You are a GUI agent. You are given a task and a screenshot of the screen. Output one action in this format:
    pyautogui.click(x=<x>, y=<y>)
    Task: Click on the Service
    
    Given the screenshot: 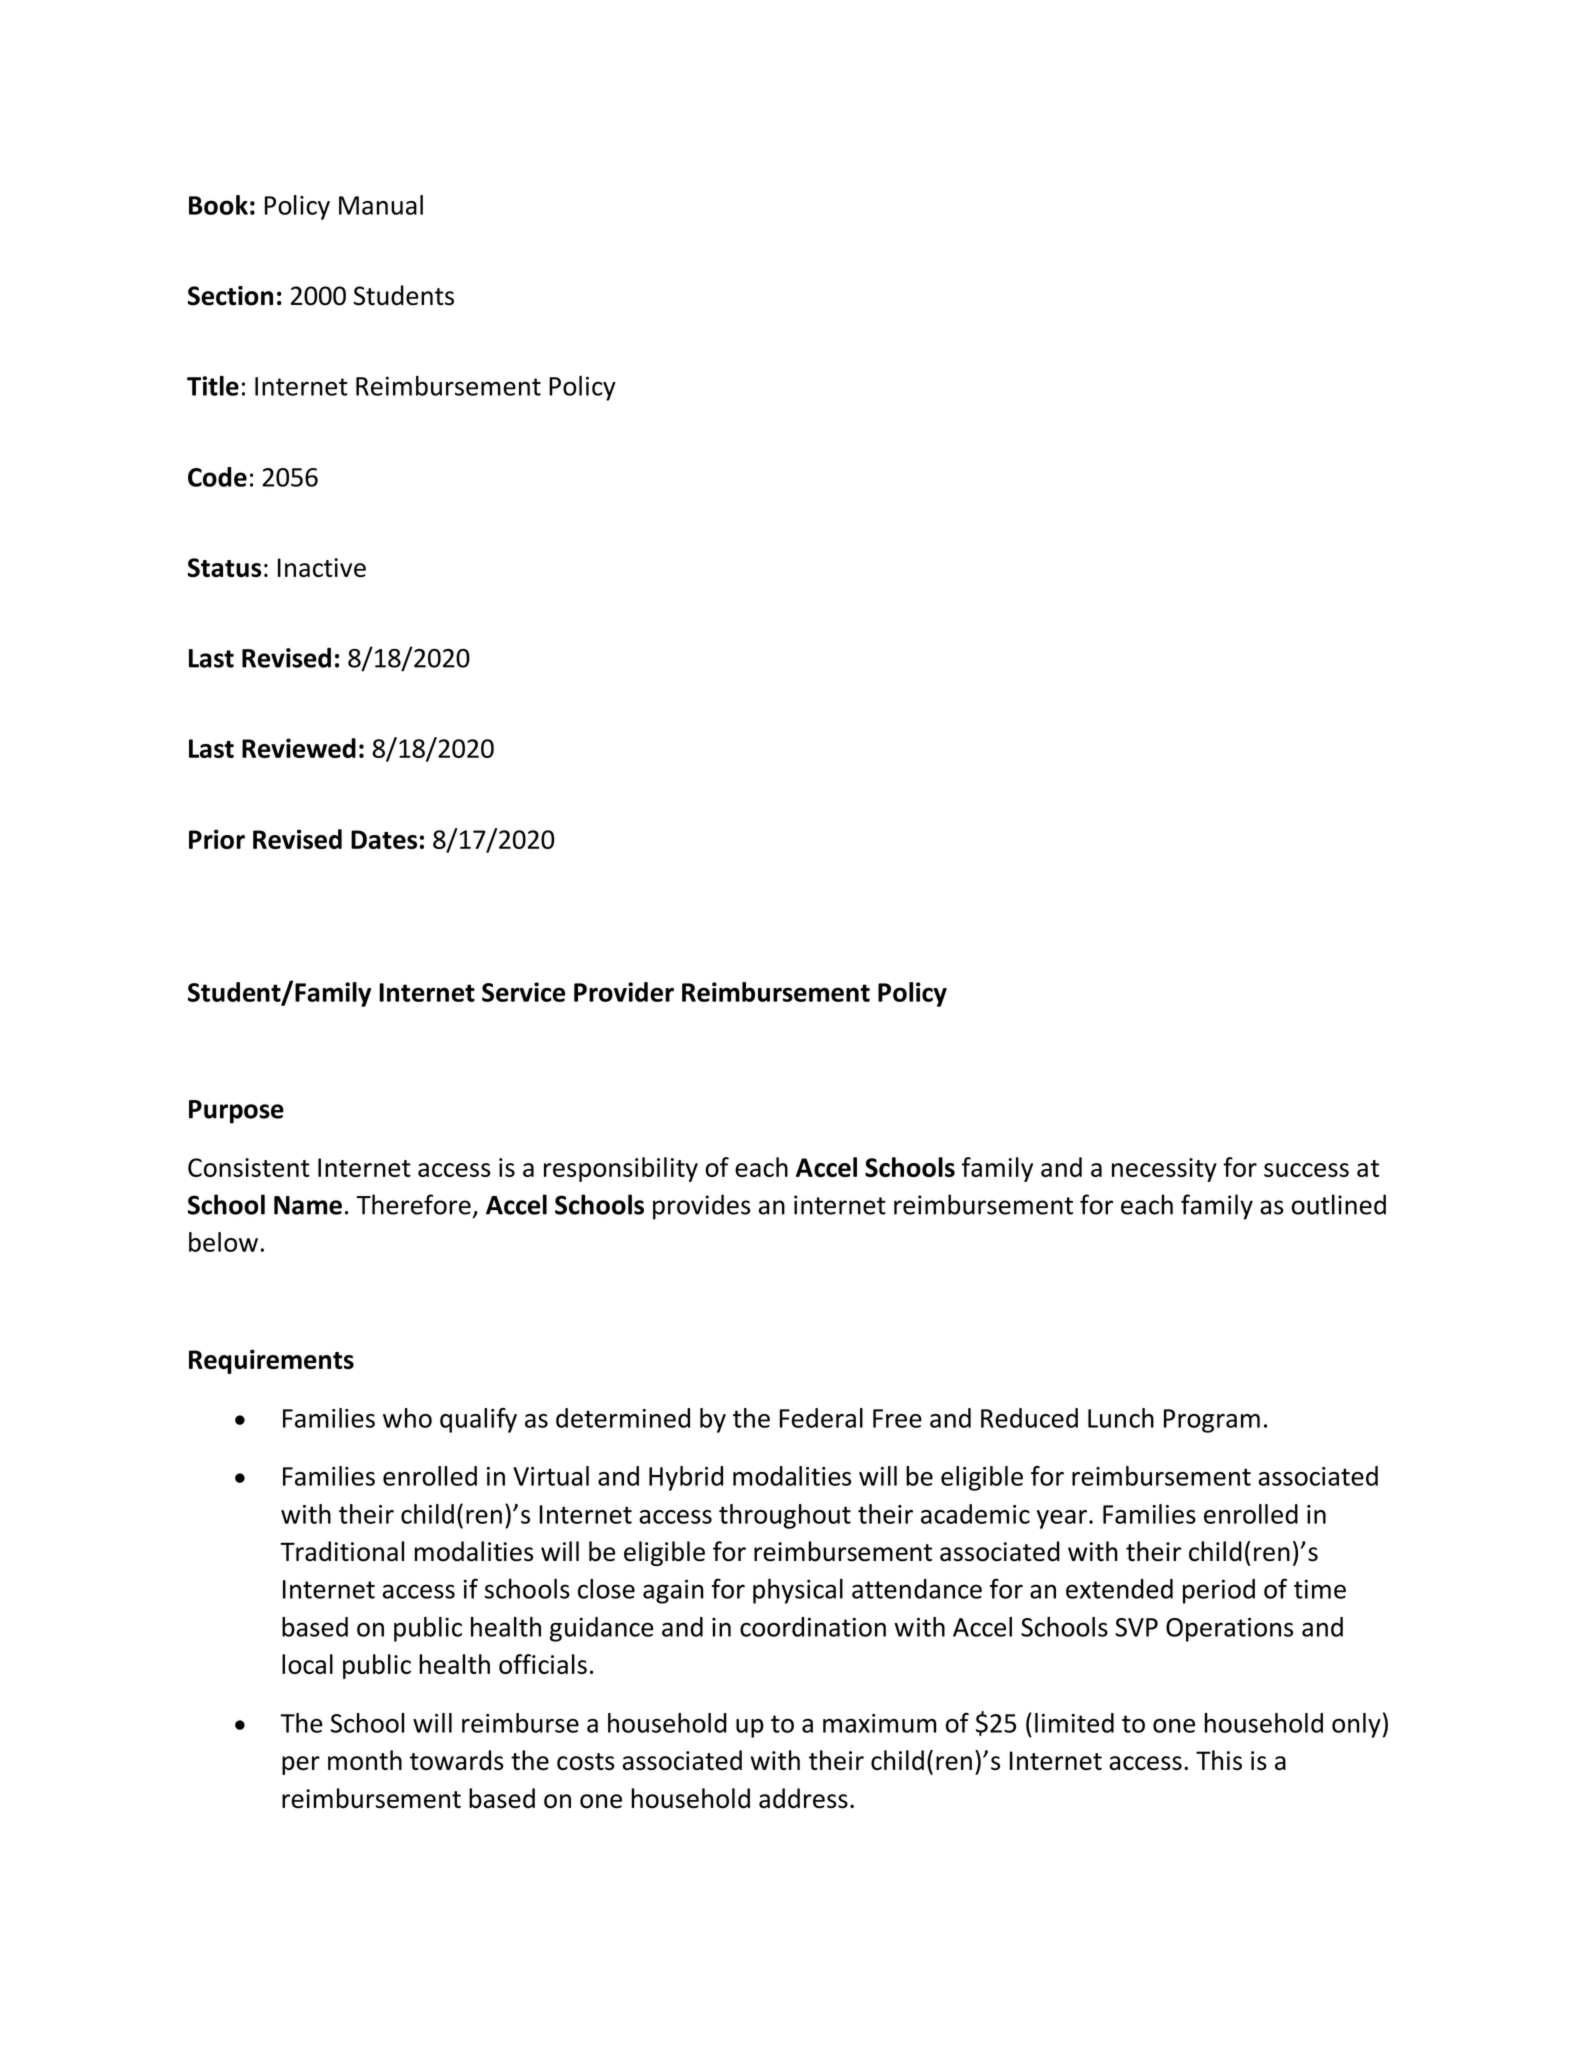 What is the action you would take?
    pyautogui.click(x=523, y=992)
